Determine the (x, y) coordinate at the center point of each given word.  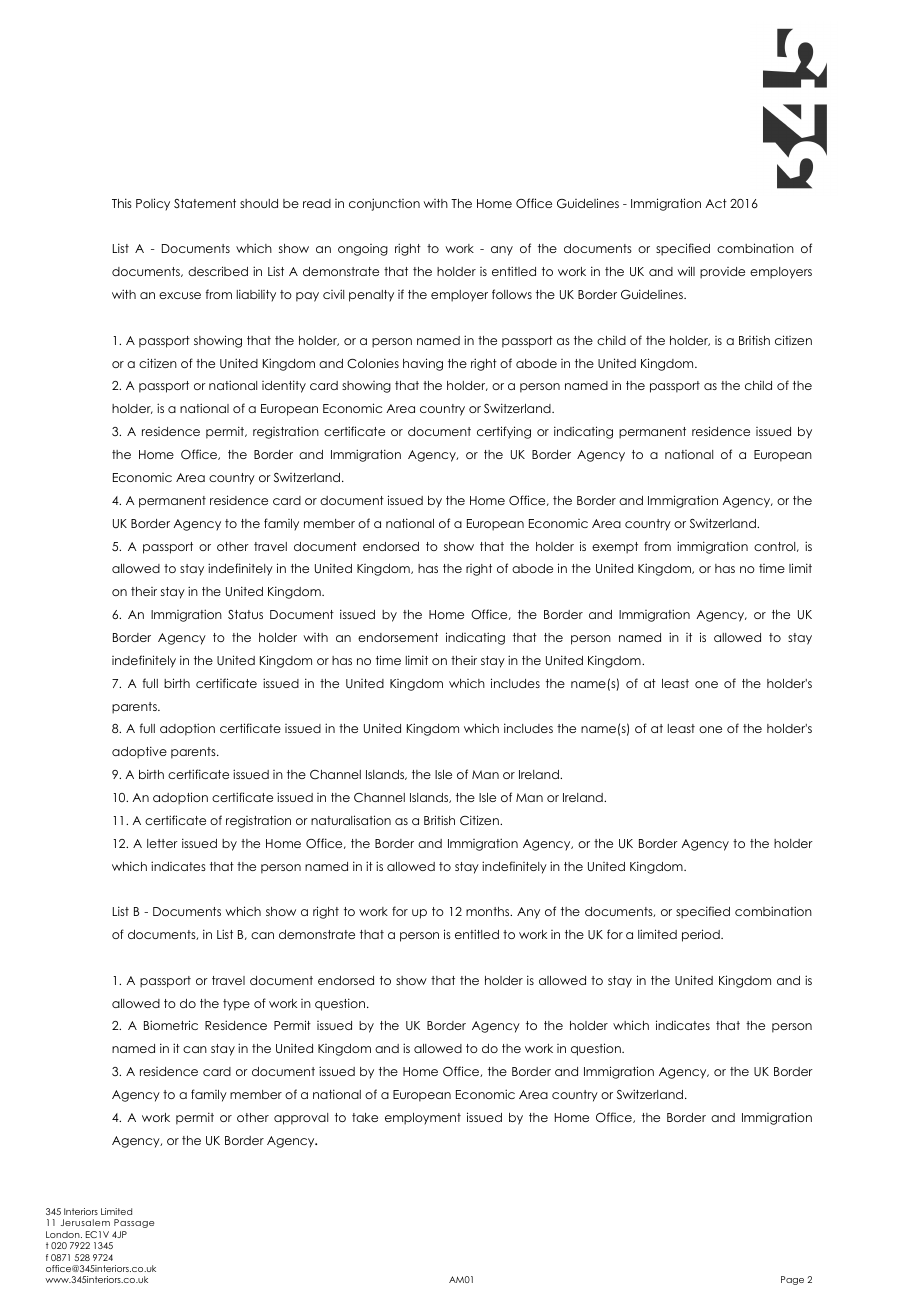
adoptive (139, 752)
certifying (504, 432)
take (365, 1117)
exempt (615, 548)
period (702, 935)
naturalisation (351, 820)
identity (284, 386)
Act (716, 203)
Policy (153, 204)
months (489, 911)
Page (792, 1280)
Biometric (171, 1025)
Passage (134, 1223)
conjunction (384, 204)
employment (423, 1119)
